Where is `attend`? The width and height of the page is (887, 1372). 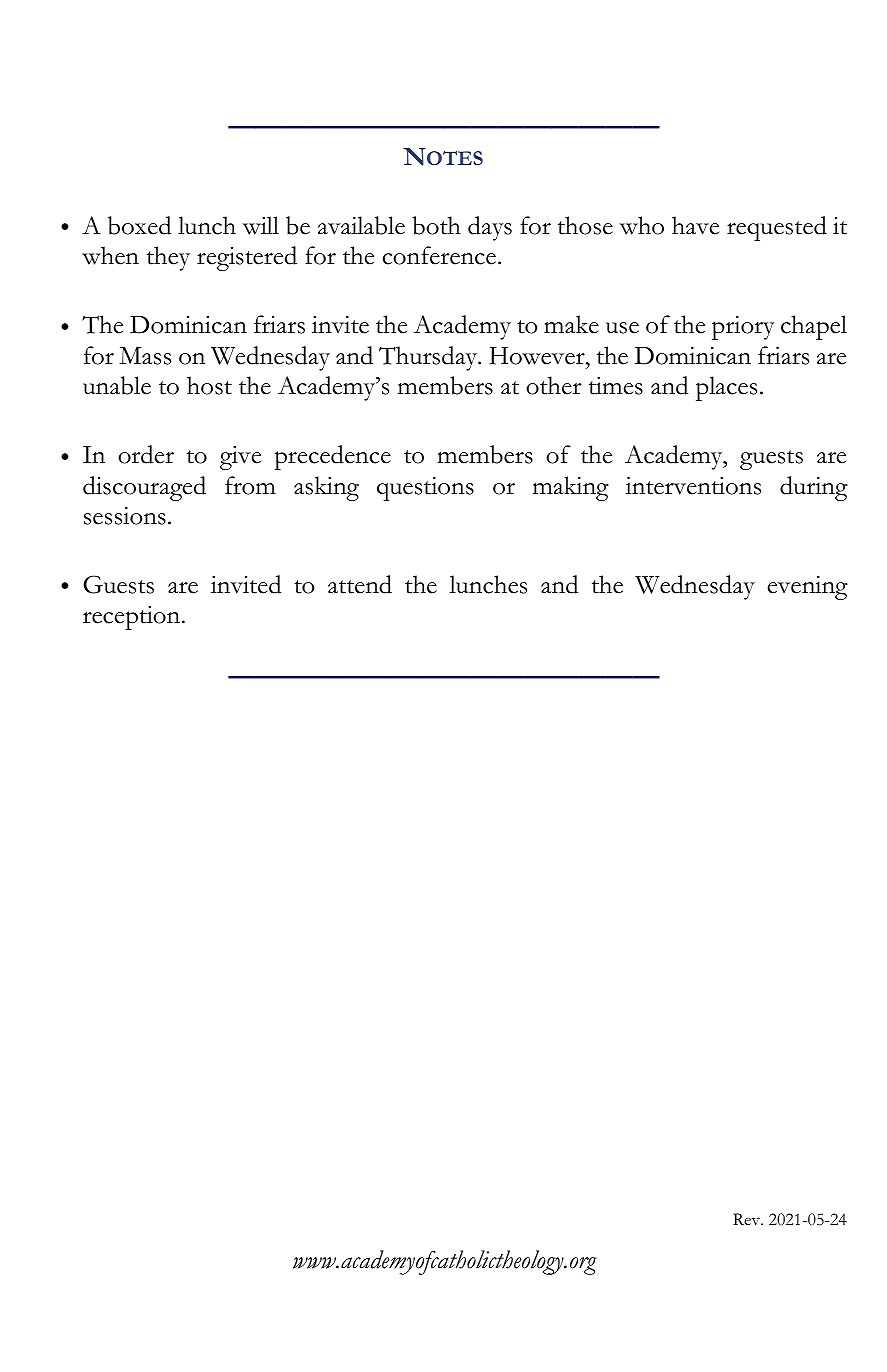
attend is located at coordinates (360, 584).
